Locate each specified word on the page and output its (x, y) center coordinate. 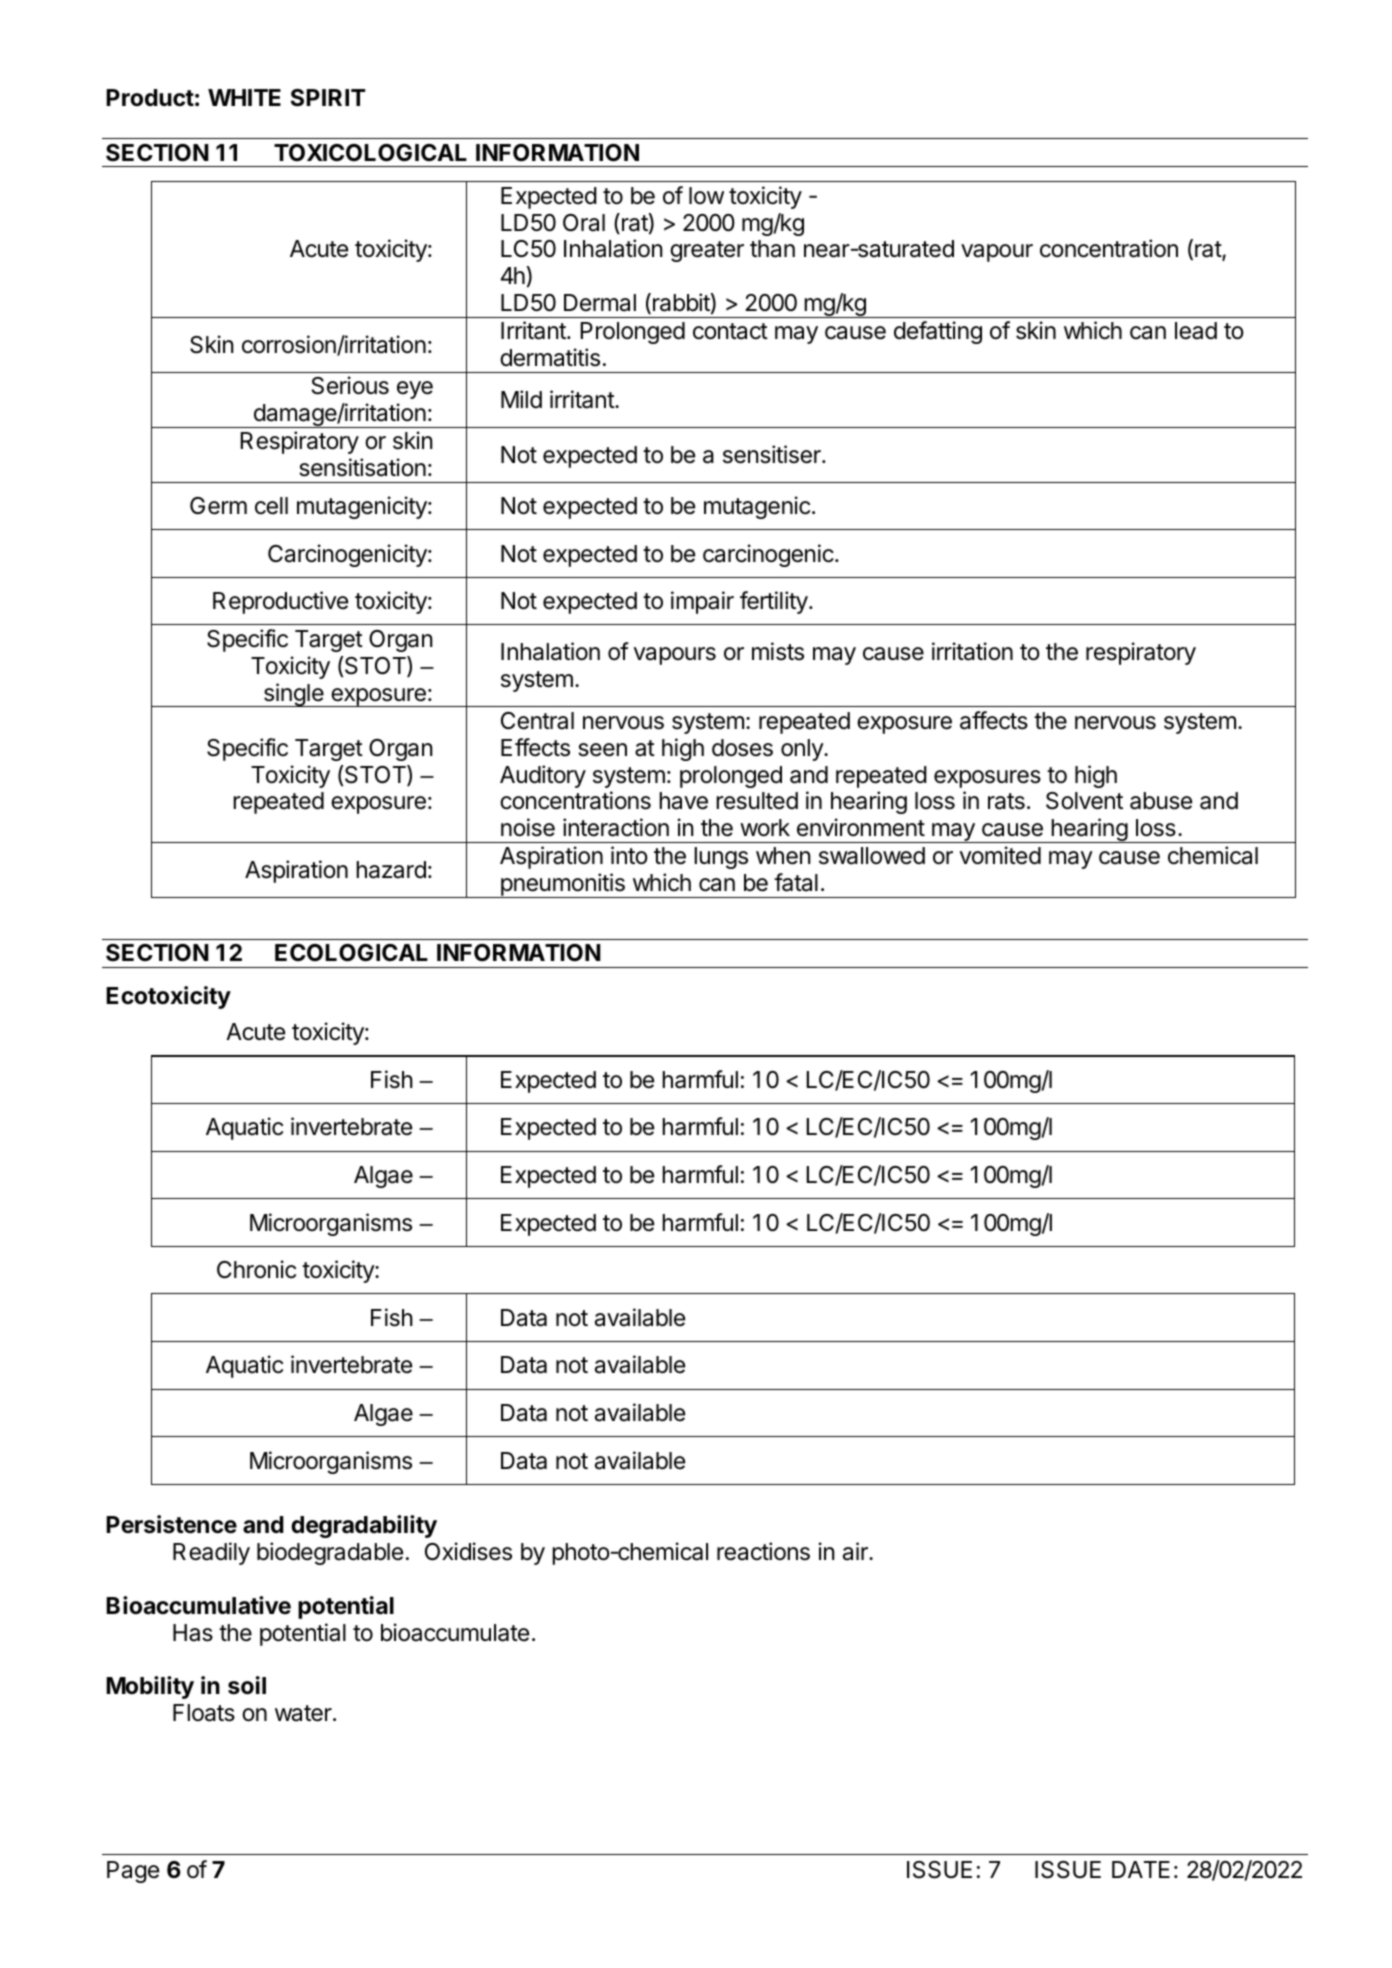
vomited (1000, 855)
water (304, 1713)
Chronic (256, 1269)
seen (602, 750)
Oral (584, 223)
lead (1196, 331)
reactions (763, 1551)
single (293, 695)
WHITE (244, 97)
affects (994, 720)
